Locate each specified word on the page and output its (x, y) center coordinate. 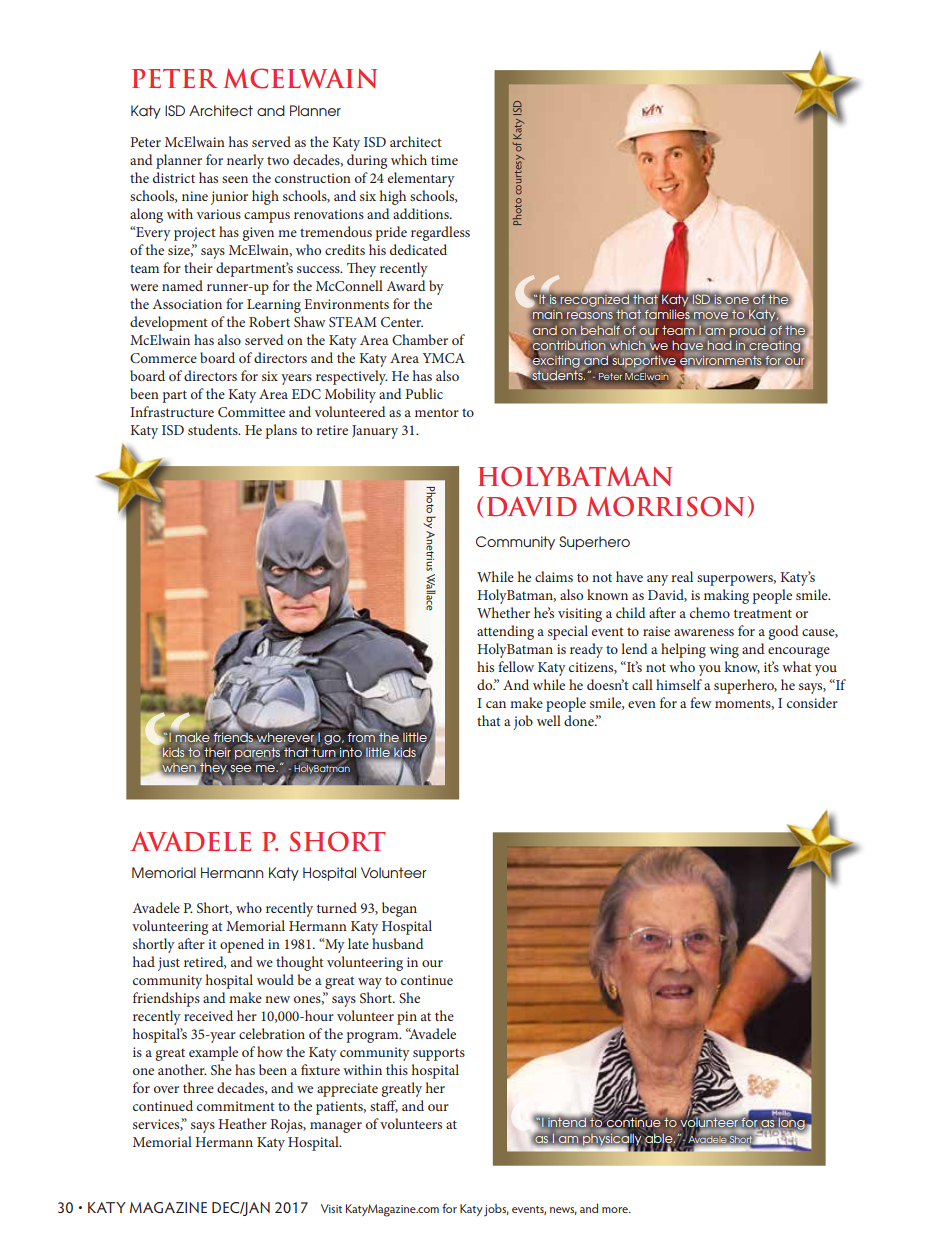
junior (229, 198)
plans (281, 431)
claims (554, 576)
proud (747, 331)
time (444, 160)
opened (242, 945)
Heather (242, 1123)
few (701, 702)
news (563, 1211)
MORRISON (665, 506)
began (399, 909)
